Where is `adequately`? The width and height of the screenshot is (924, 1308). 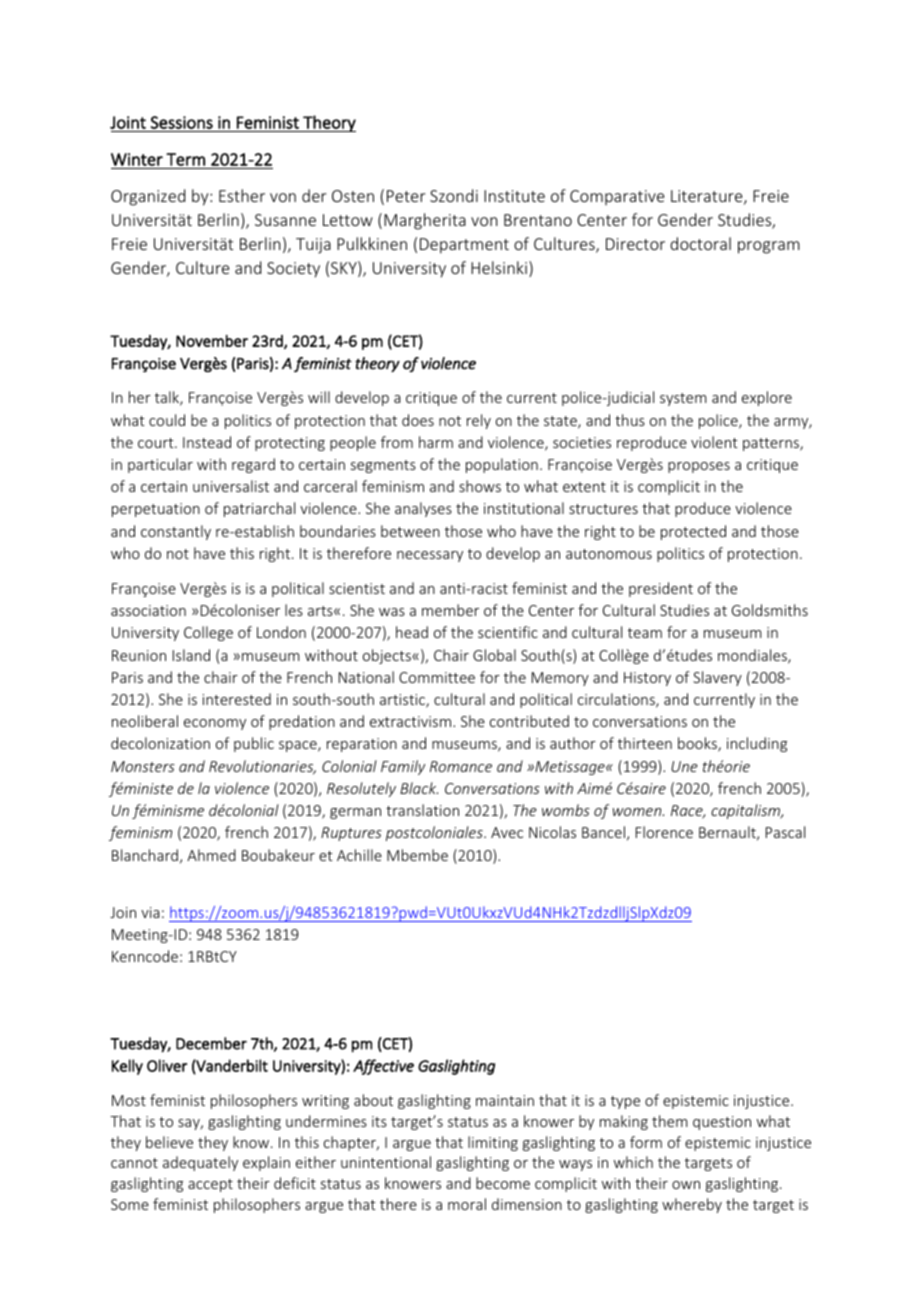 adequately is located at coordinates (200, 1163).
